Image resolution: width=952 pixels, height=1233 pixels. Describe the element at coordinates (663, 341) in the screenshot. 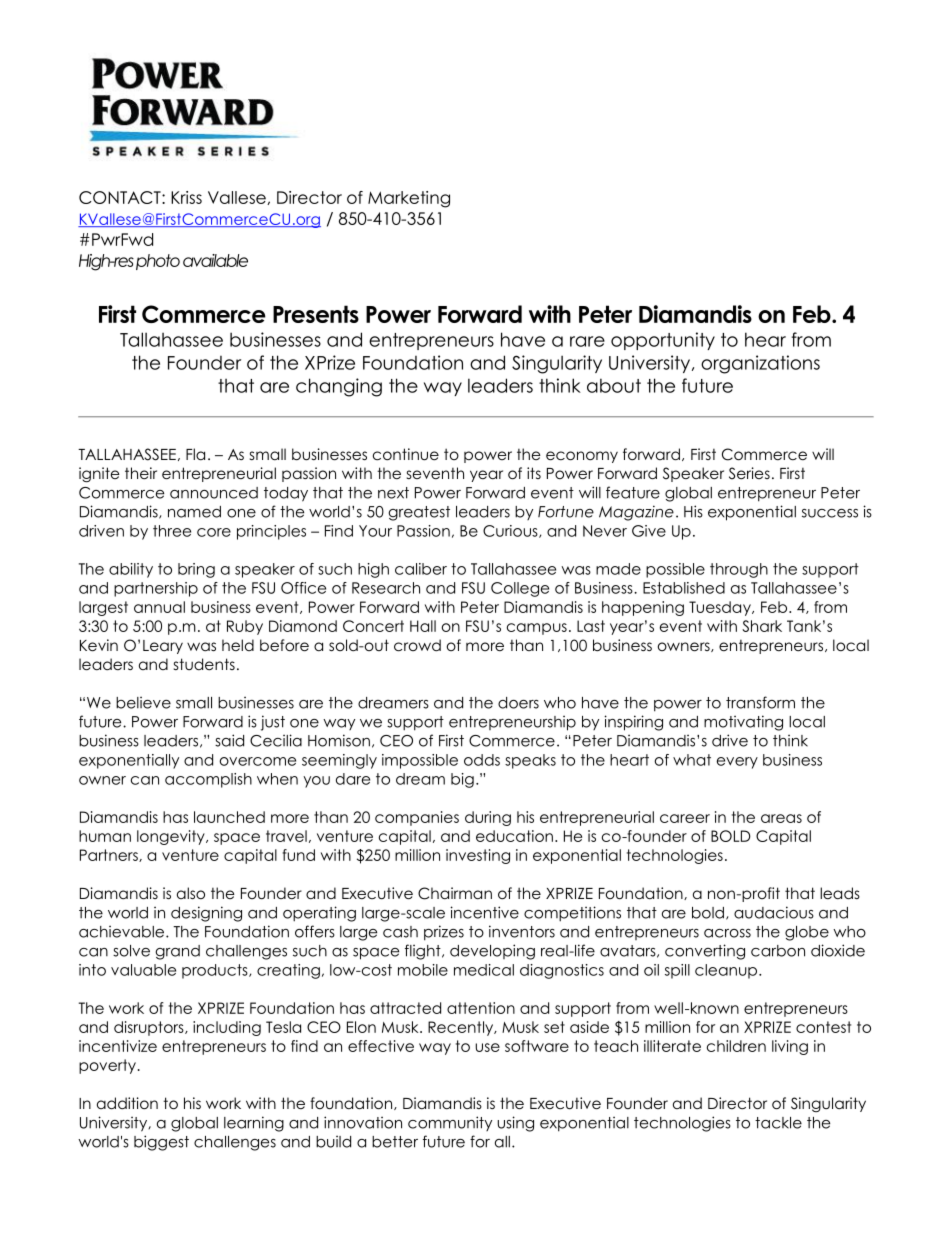

I see `opportunity` at that location.
